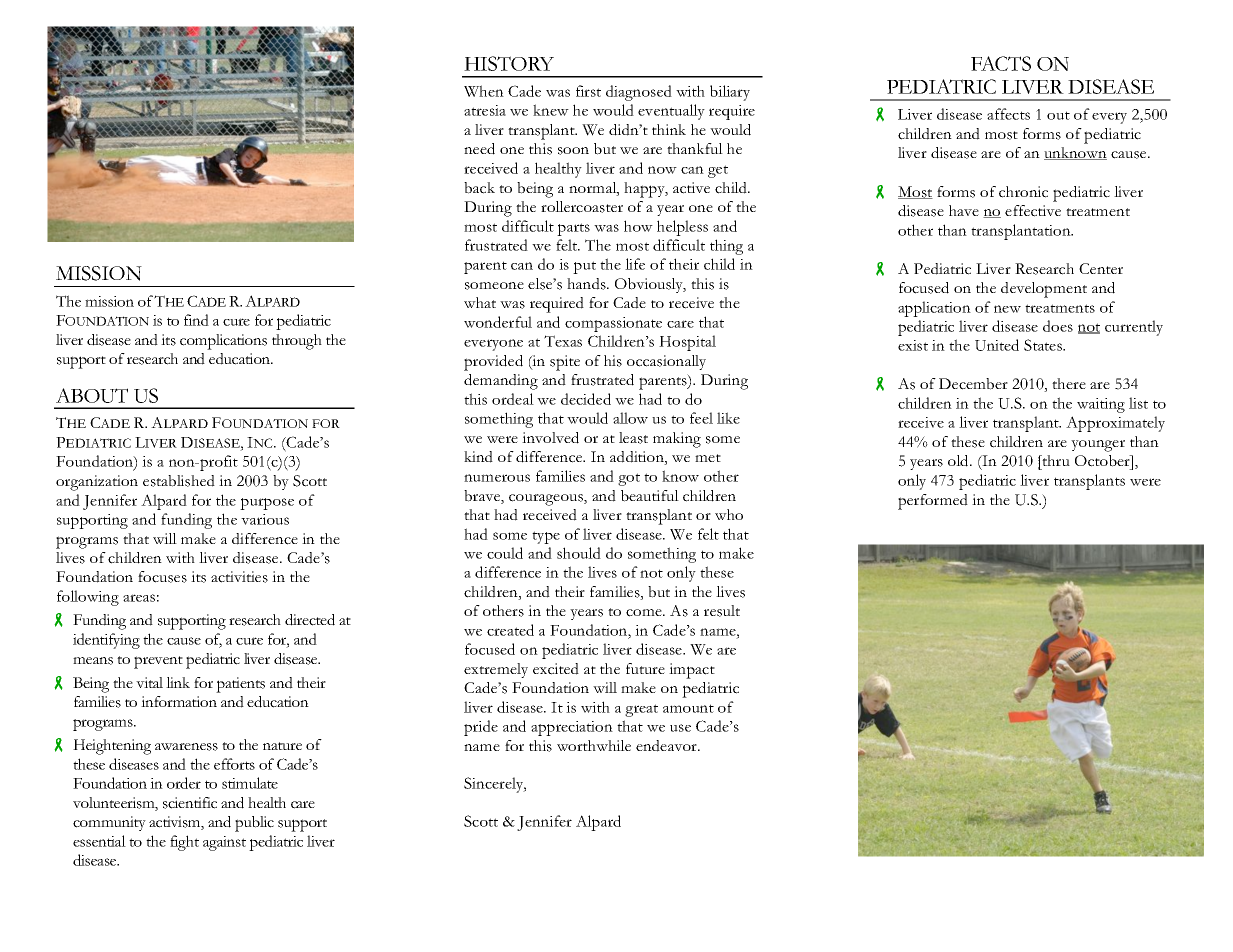 The image size is (1233, 952). I want to click on compassionate, so click(613, 324).
